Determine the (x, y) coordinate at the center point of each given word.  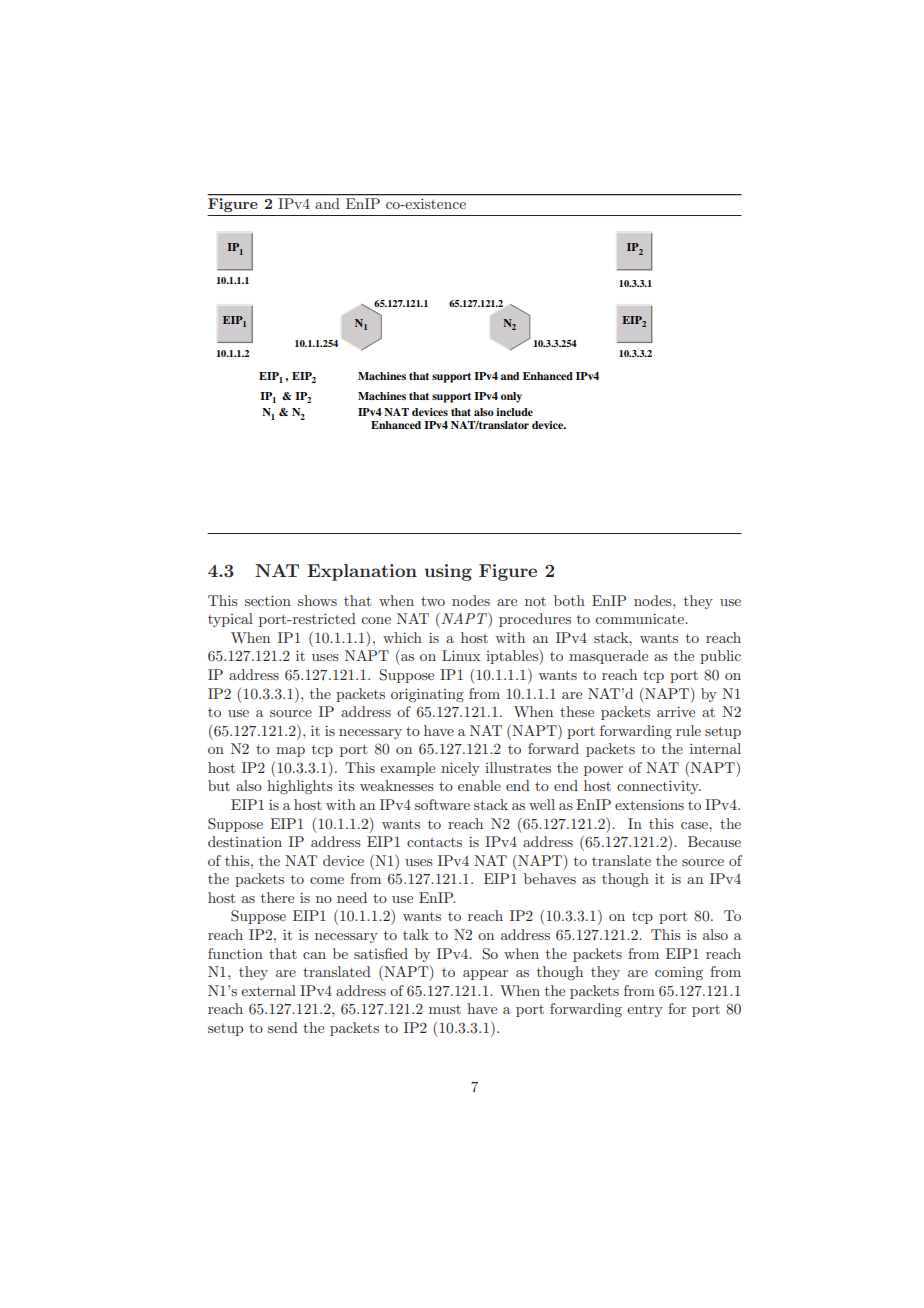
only (511, 397)
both (569, 600)
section (268, 600)
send (283, 1027)
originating (427, 695)
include (514, 412)
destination (245, 841)
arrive (676, 711)
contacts (434, 842)
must (445, 1009)
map (290, 752)
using (448, 572)
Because (714, 841)
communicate (640, 618)
